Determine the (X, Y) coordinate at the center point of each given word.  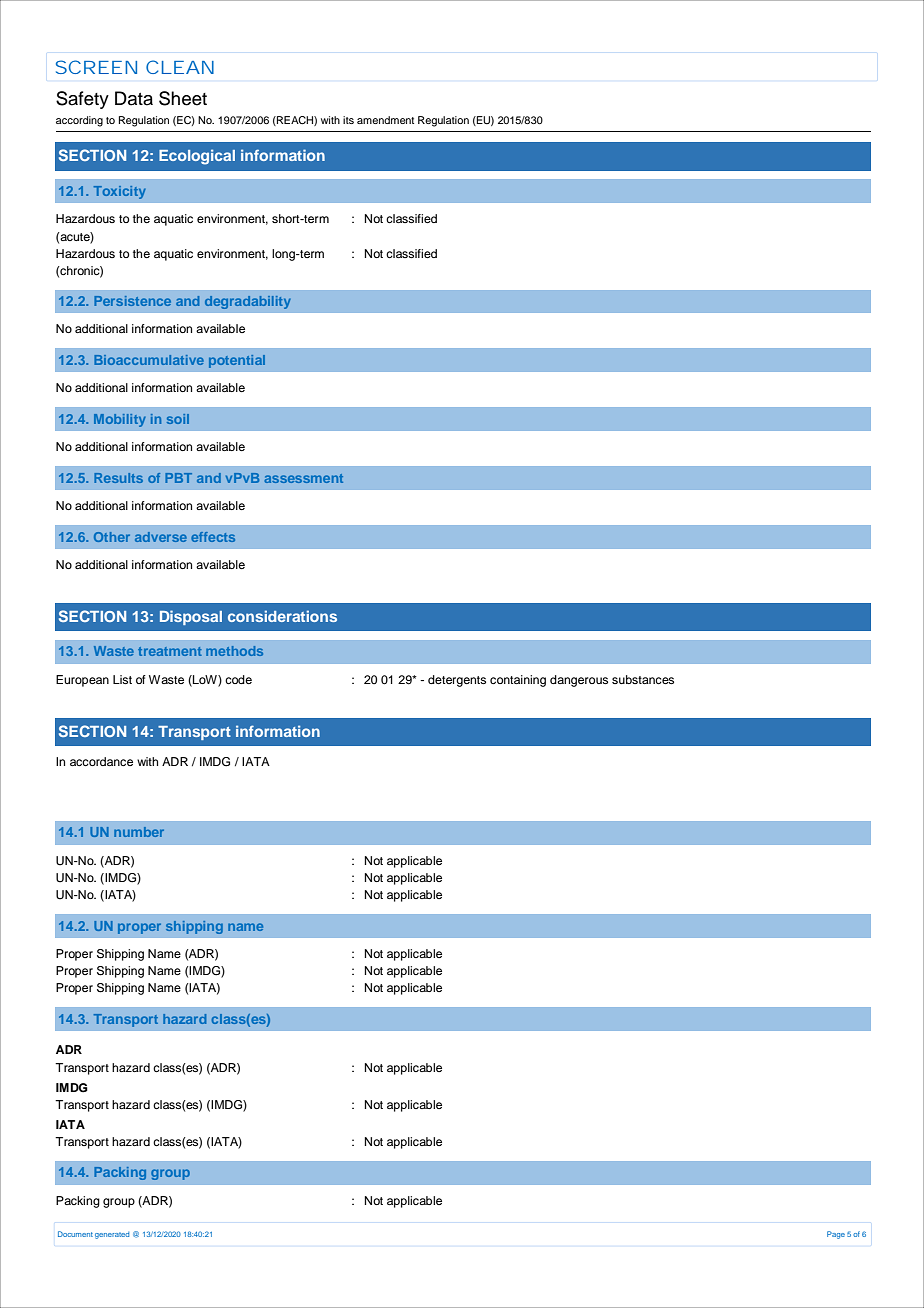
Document (75, 1234)
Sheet (183, 98)
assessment (303, 478)
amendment (385, 120)
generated (112, 1235)
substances (643, 679)
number (139, 832)
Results (118, 478)
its (348, 120)
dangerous (579, 681)
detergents (457, 681)
